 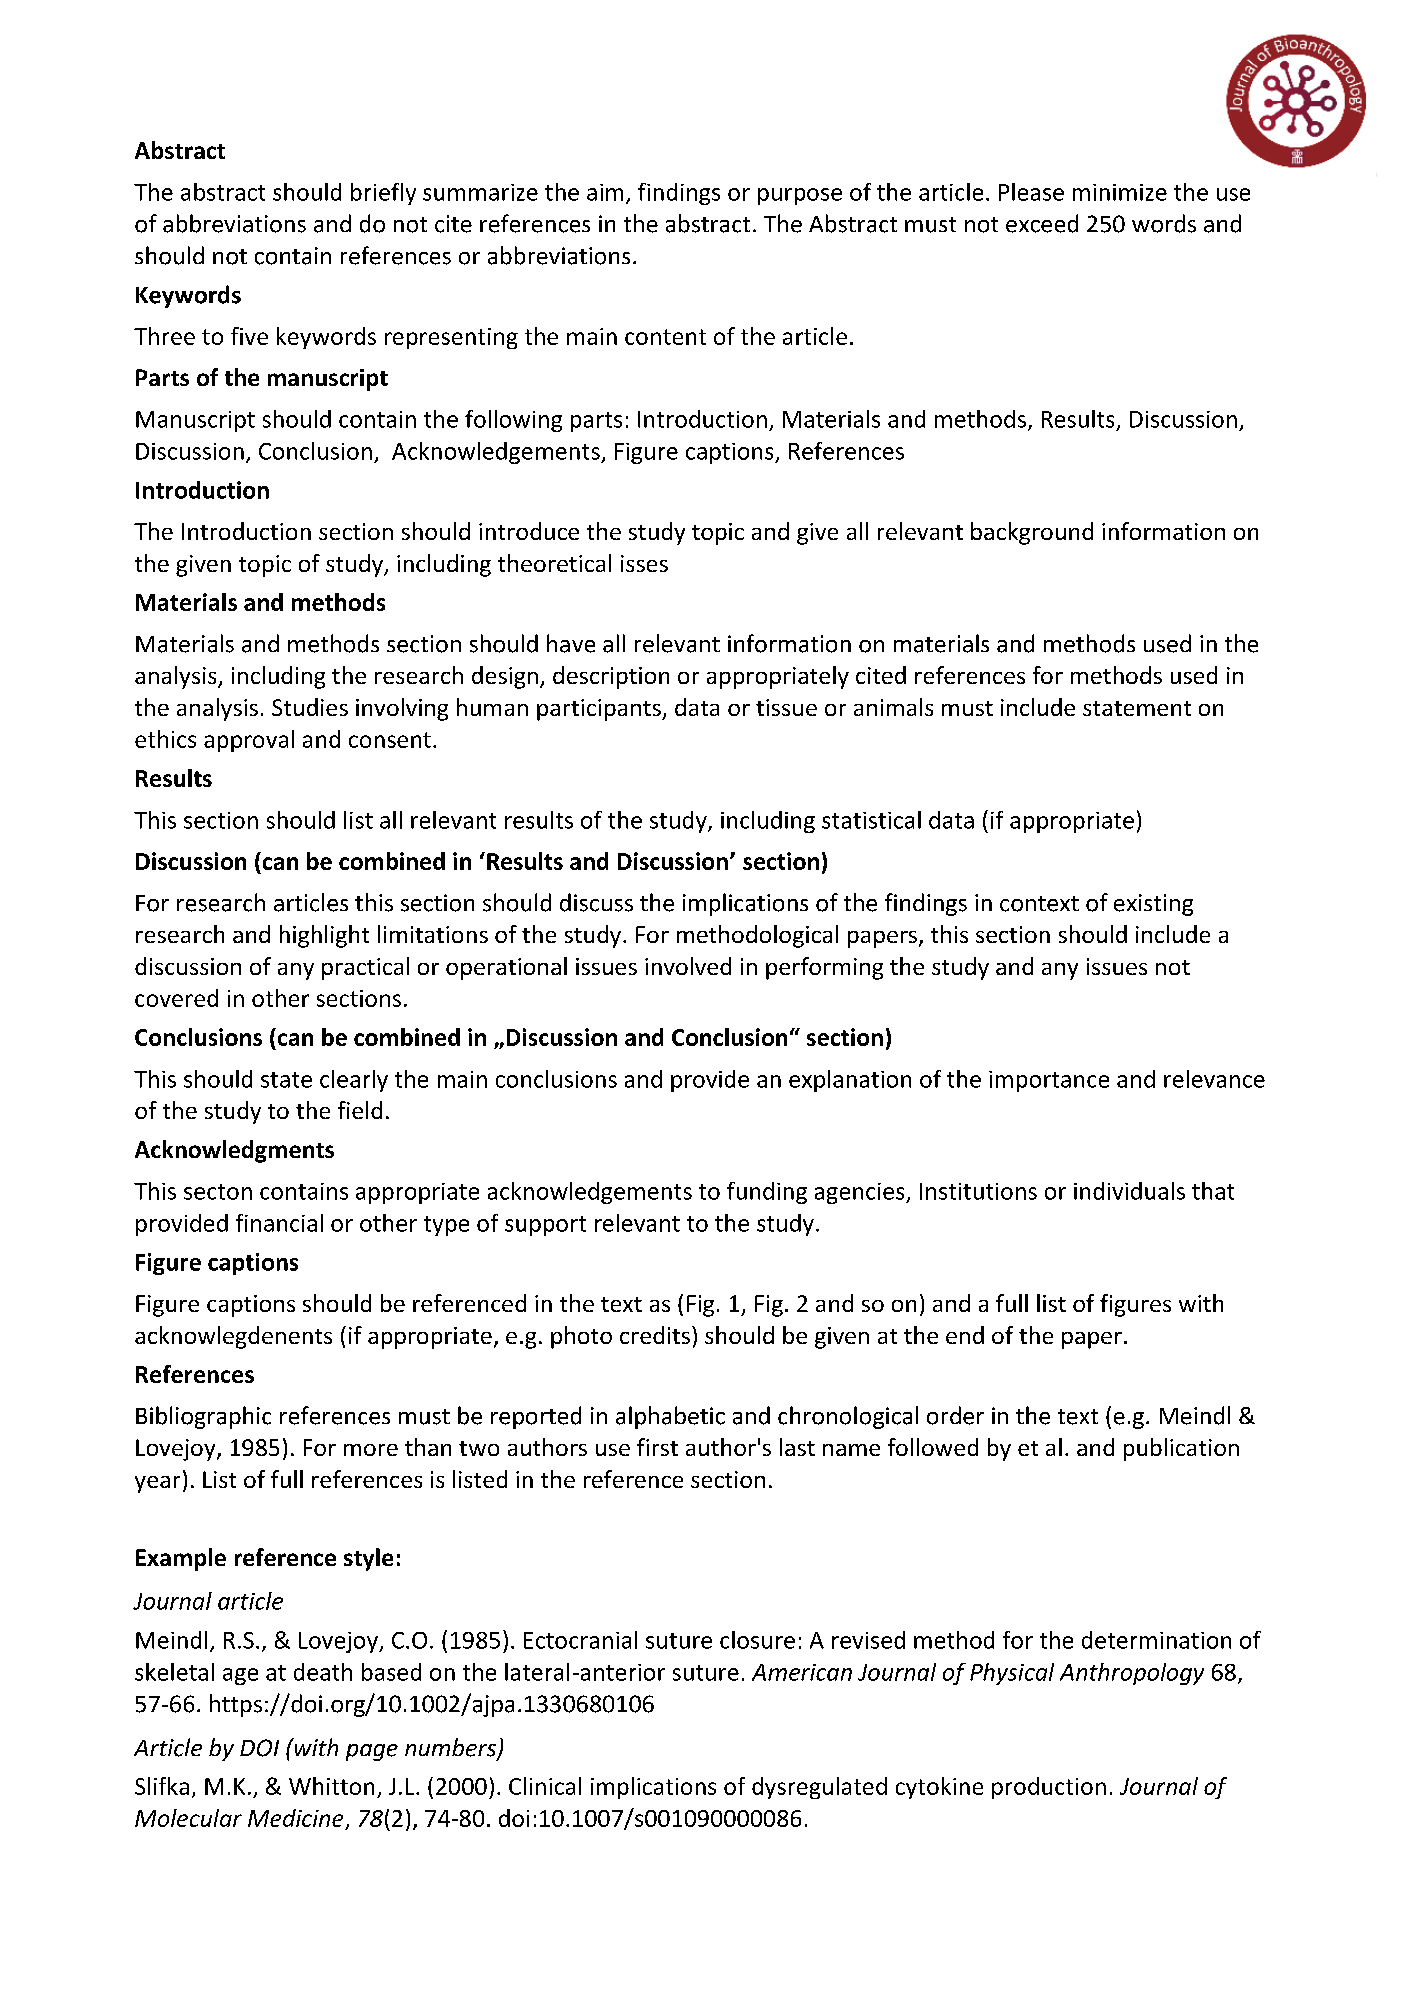 I want to click on aim, so click(x=605, y=192).
